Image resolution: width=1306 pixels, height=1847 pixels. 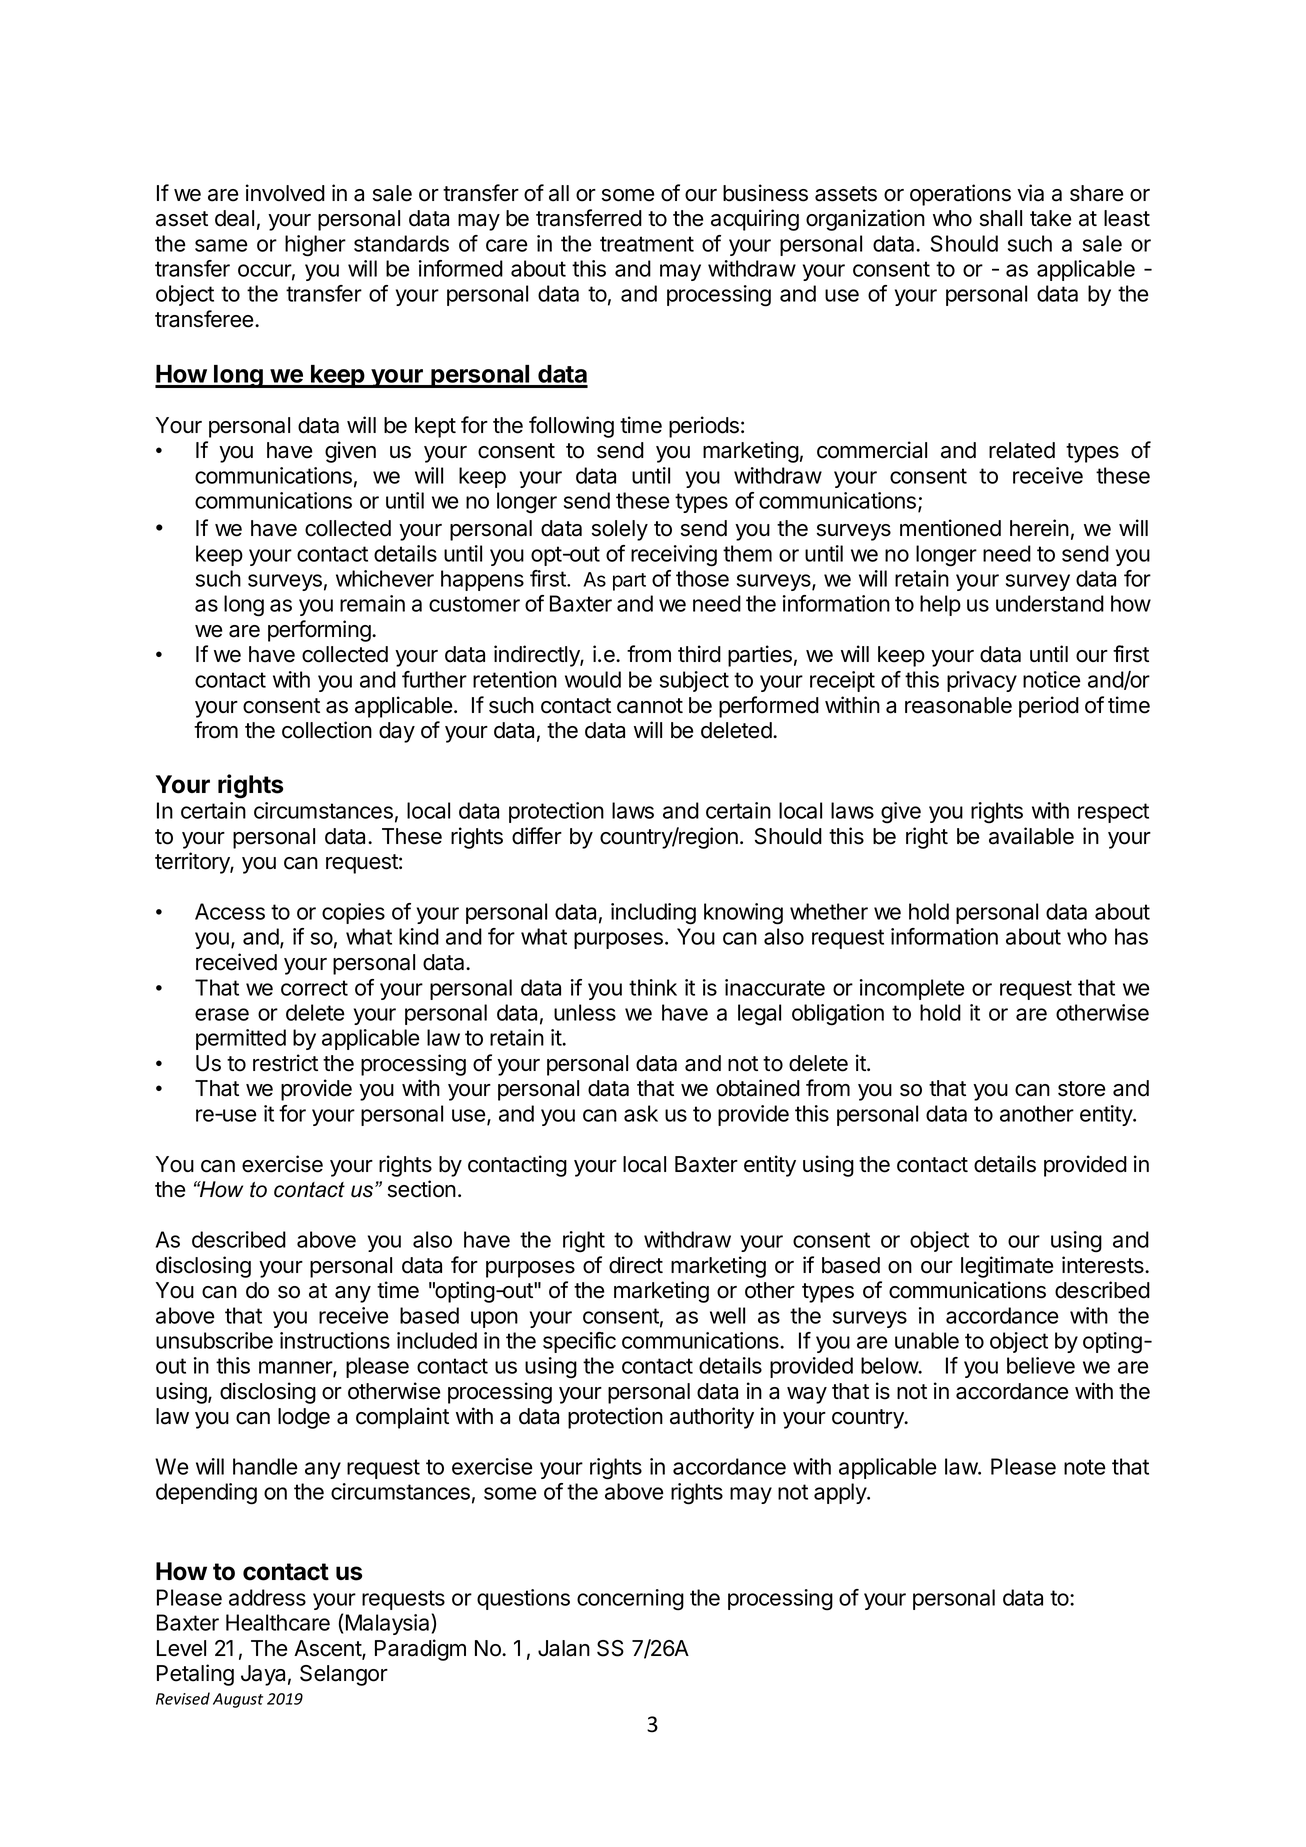 I want to click on correct, so click(x=314, y=988).
